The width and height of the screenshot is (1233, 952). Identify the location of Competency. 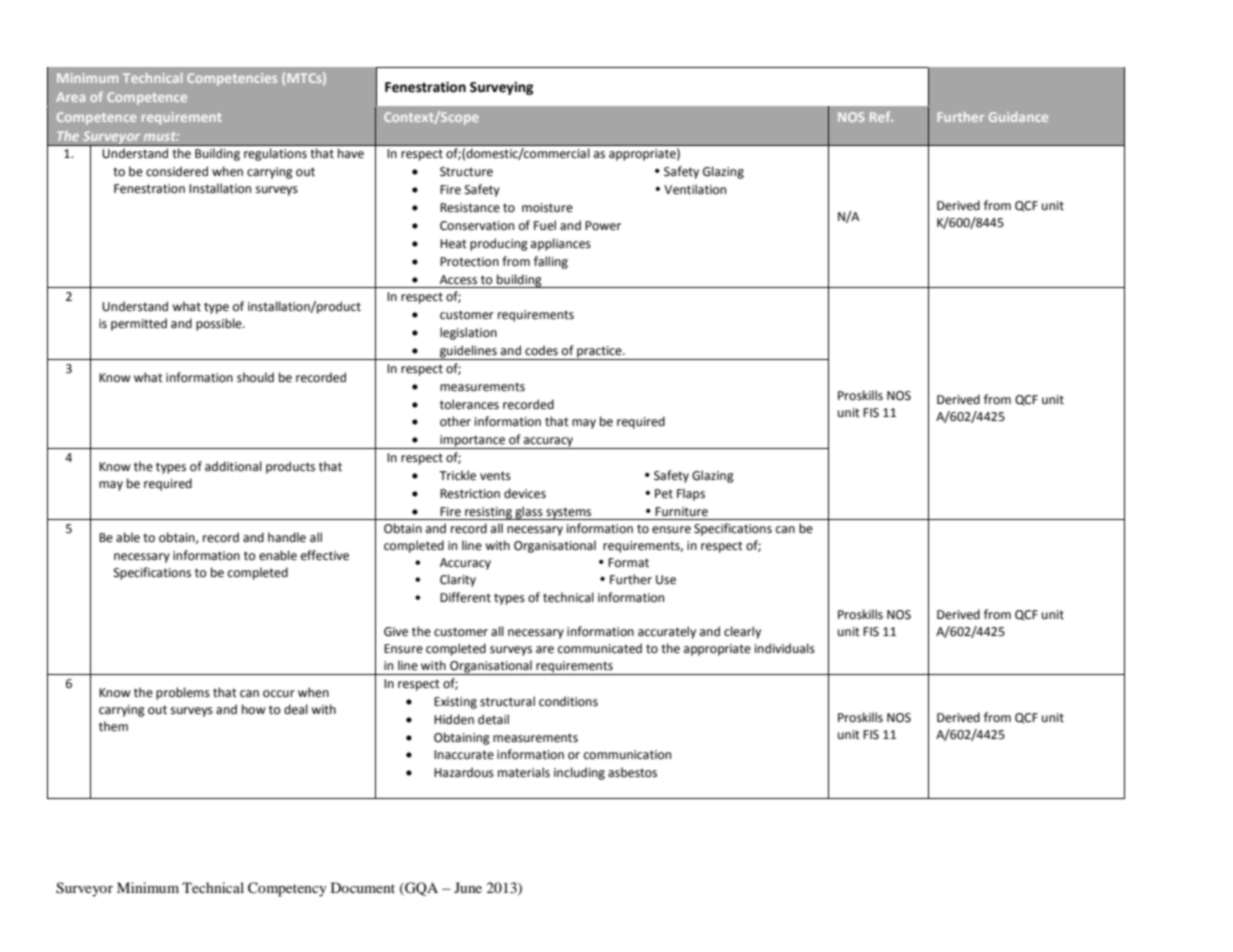
(287, 889).
